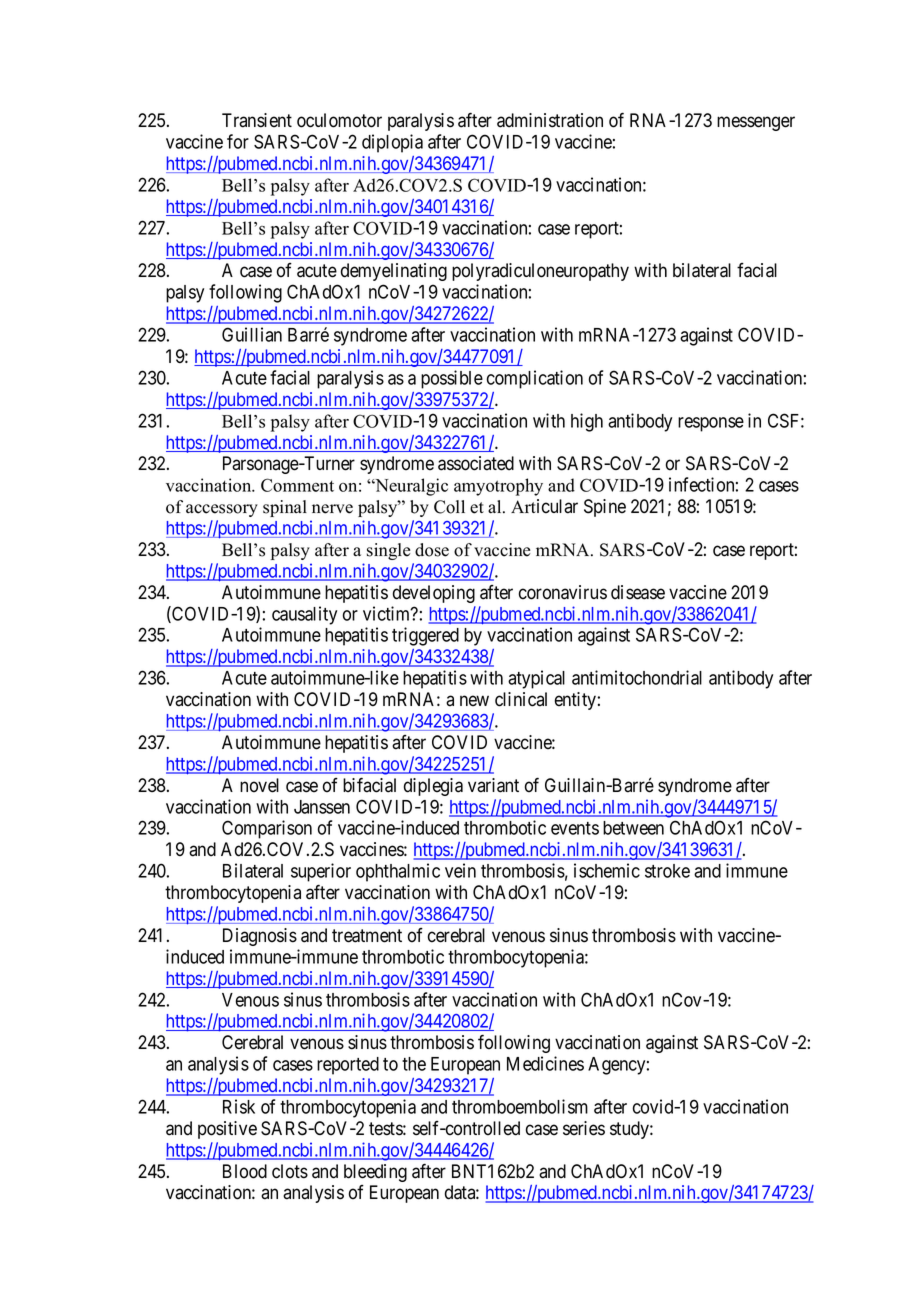 The height and width of the screenshot is (1308, 924). I want to click on Transient, so click(257, 120).
